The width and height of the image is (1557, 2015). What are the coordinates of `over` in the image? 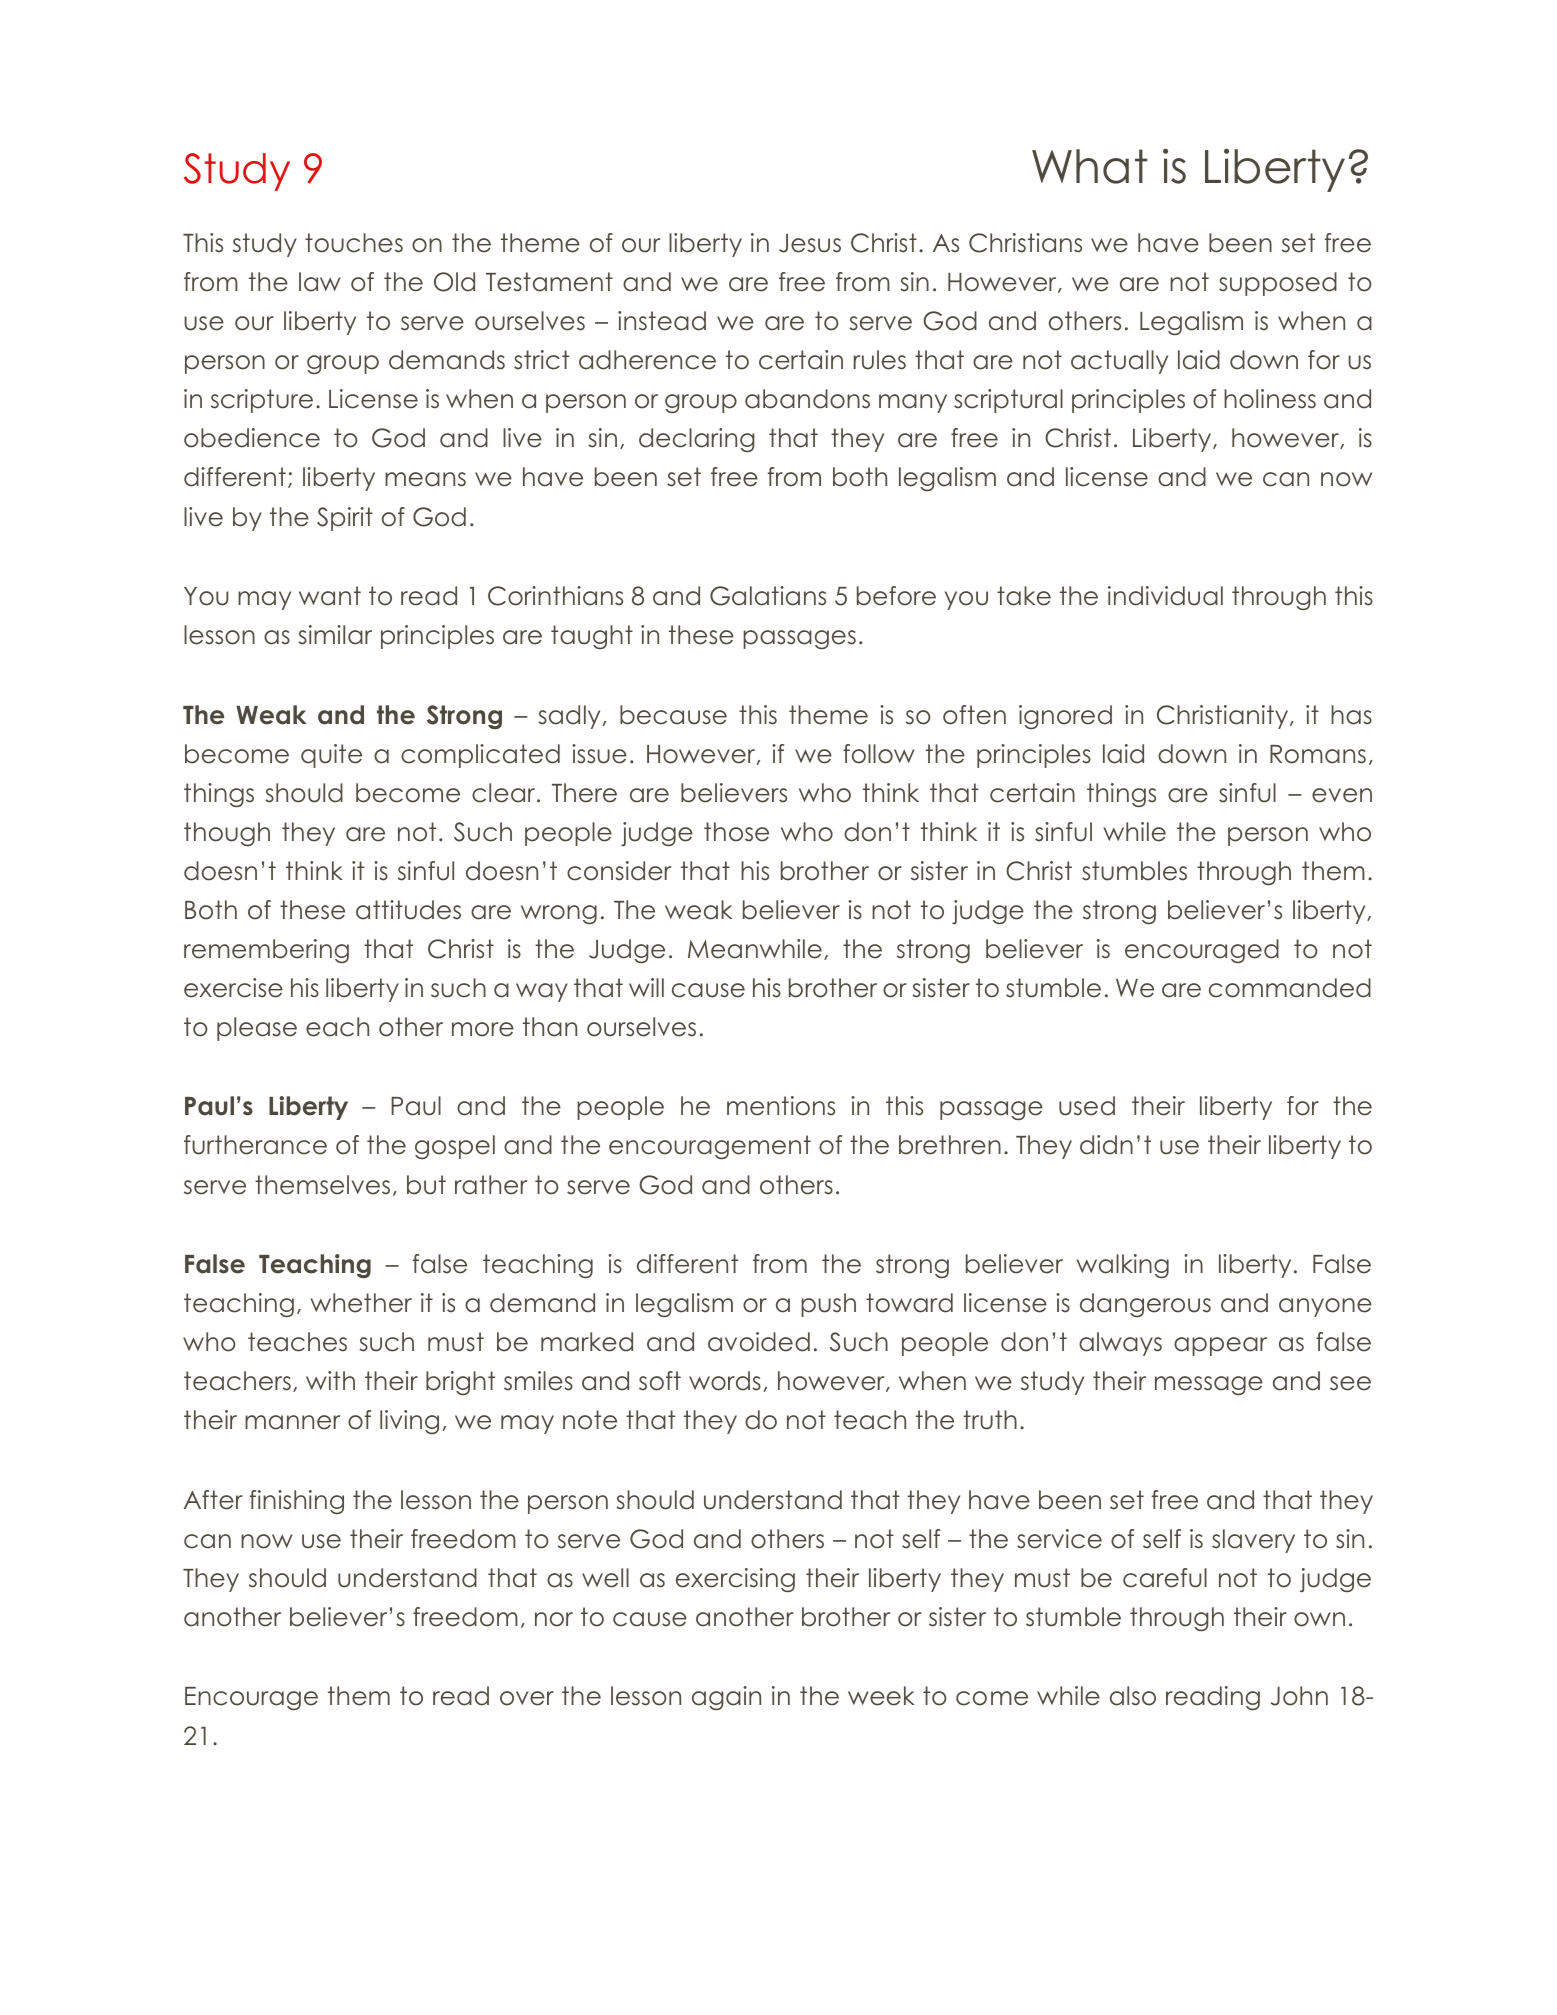 It's located at (527, 1698).
